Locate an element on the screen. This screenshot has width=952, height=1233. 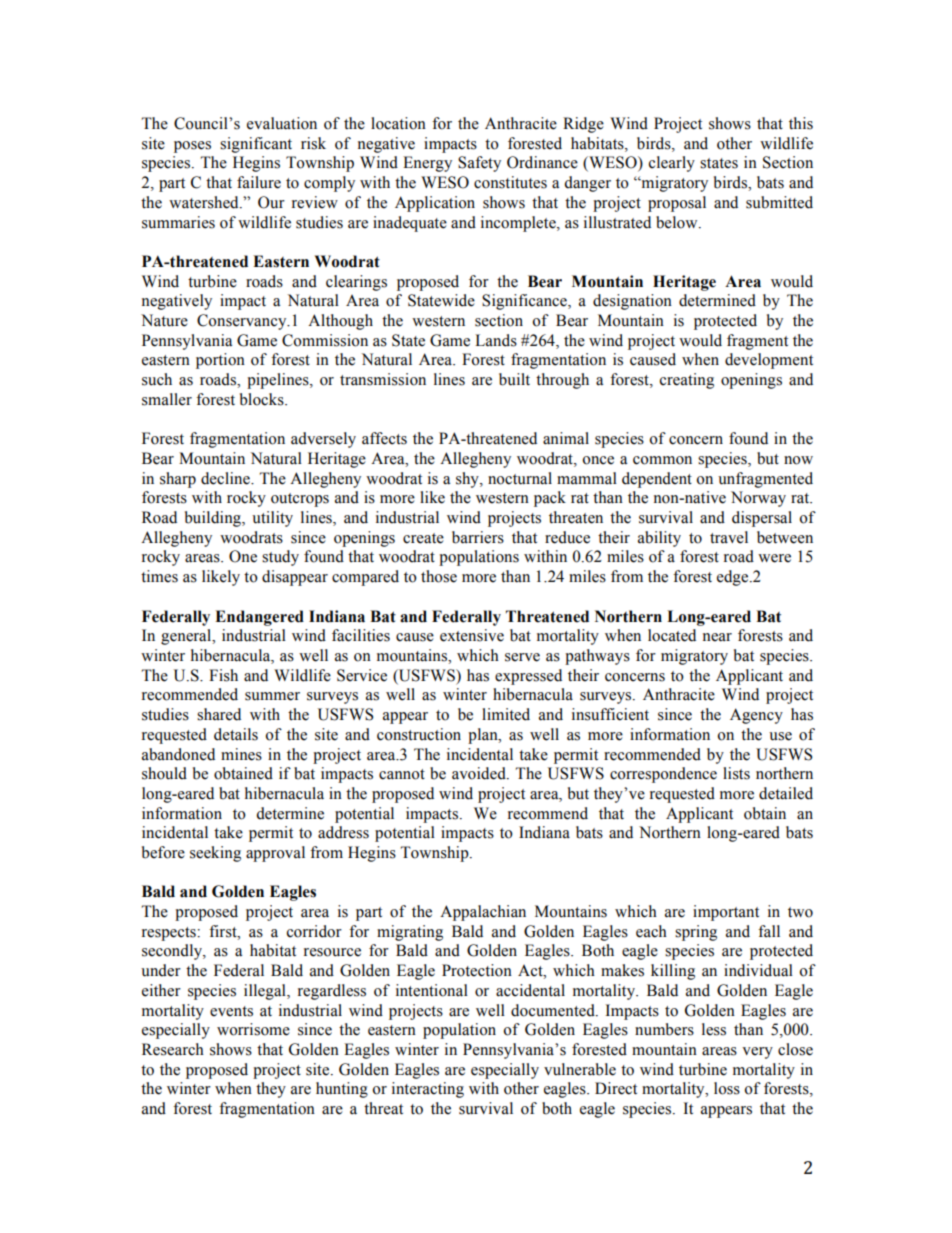
Appalachian is located at coordinates (483, 913).
